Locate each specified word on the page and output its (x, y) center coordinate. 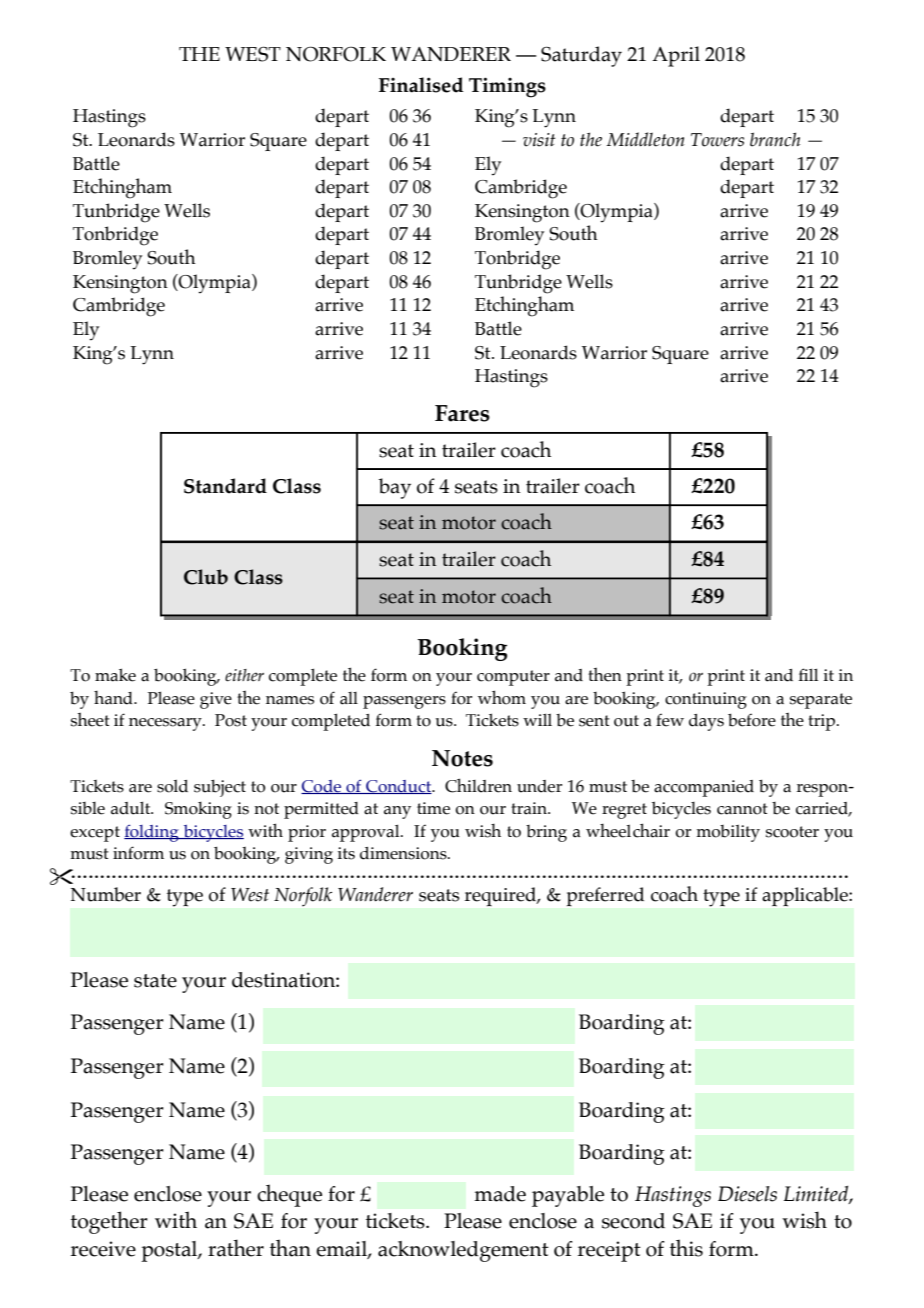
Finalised (421, 85)
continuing (706, 700)
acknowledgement (463, 1251)
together (109, 1222)
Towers (717, 140)
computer (513, 678)
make (115, 675)
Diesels (747, 1194)
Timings (507, 87)
